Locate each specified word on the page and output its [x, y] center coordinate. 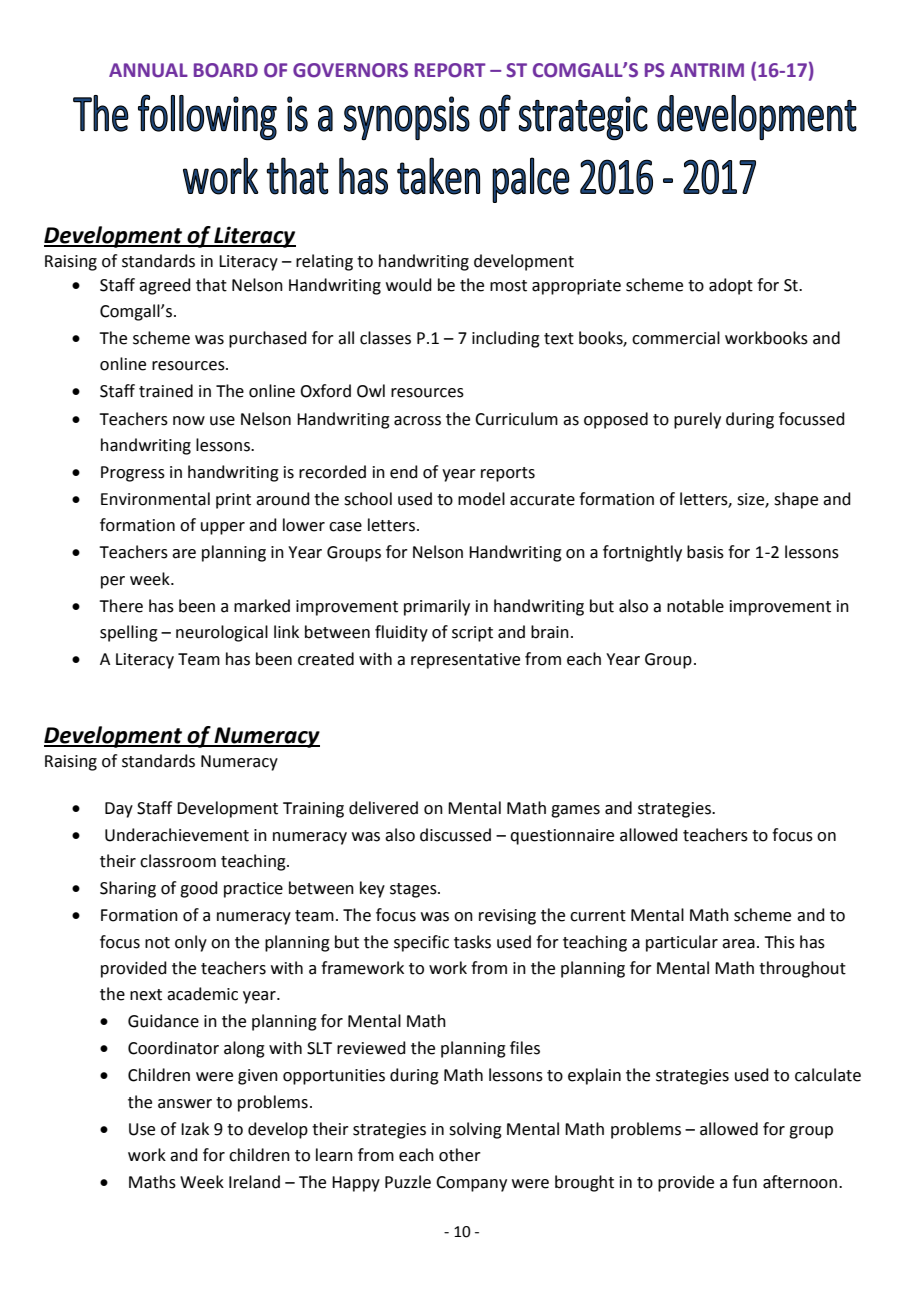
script [472, 634]
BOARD [226, 70]
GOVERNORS [350, 70]
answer [185, 1104]
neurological [222, 633]
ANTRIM [707, 70]
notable [695, 606]
